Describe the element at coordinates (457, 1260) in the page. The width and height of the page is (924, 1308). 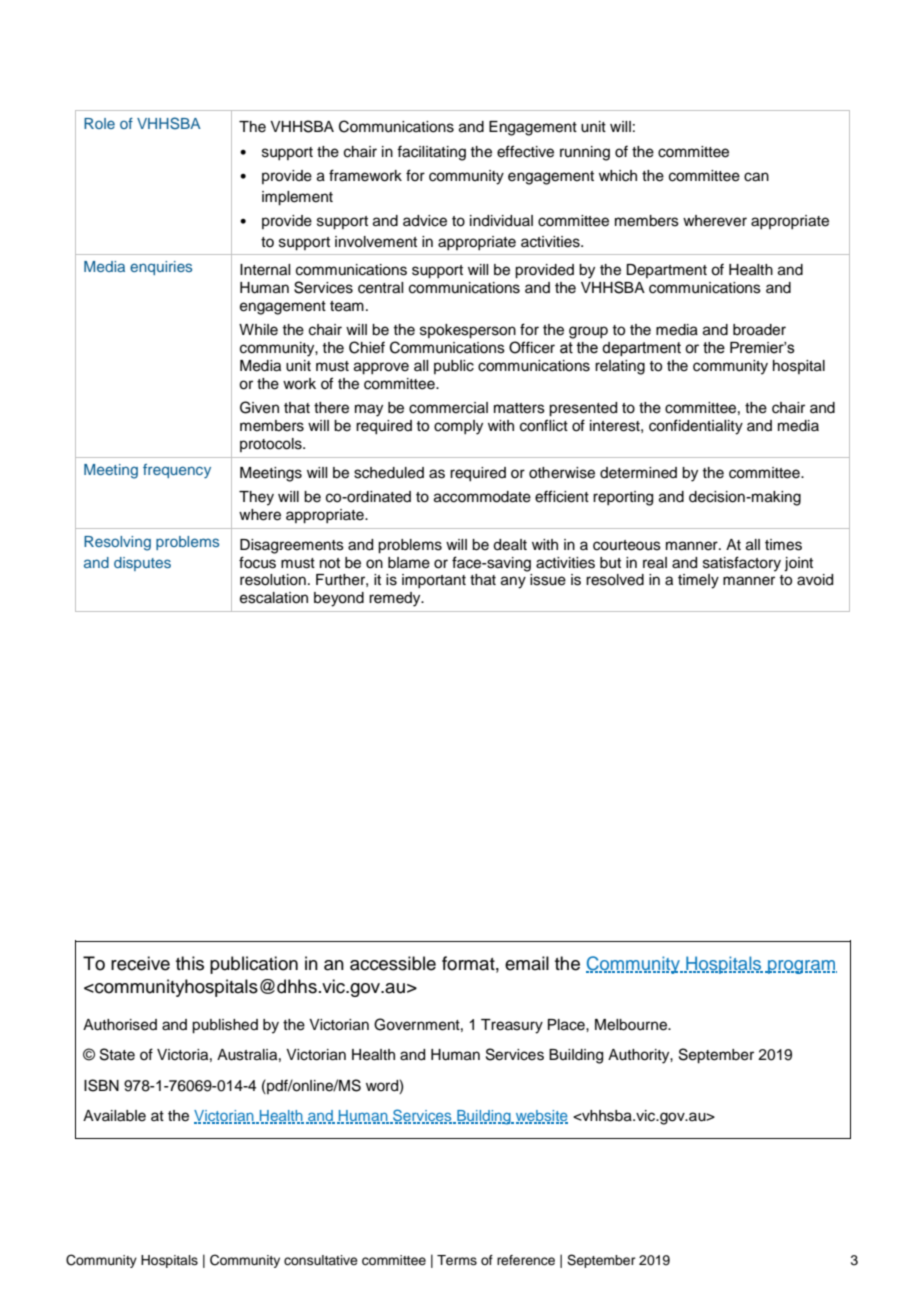
I see `Terms` at that location.
